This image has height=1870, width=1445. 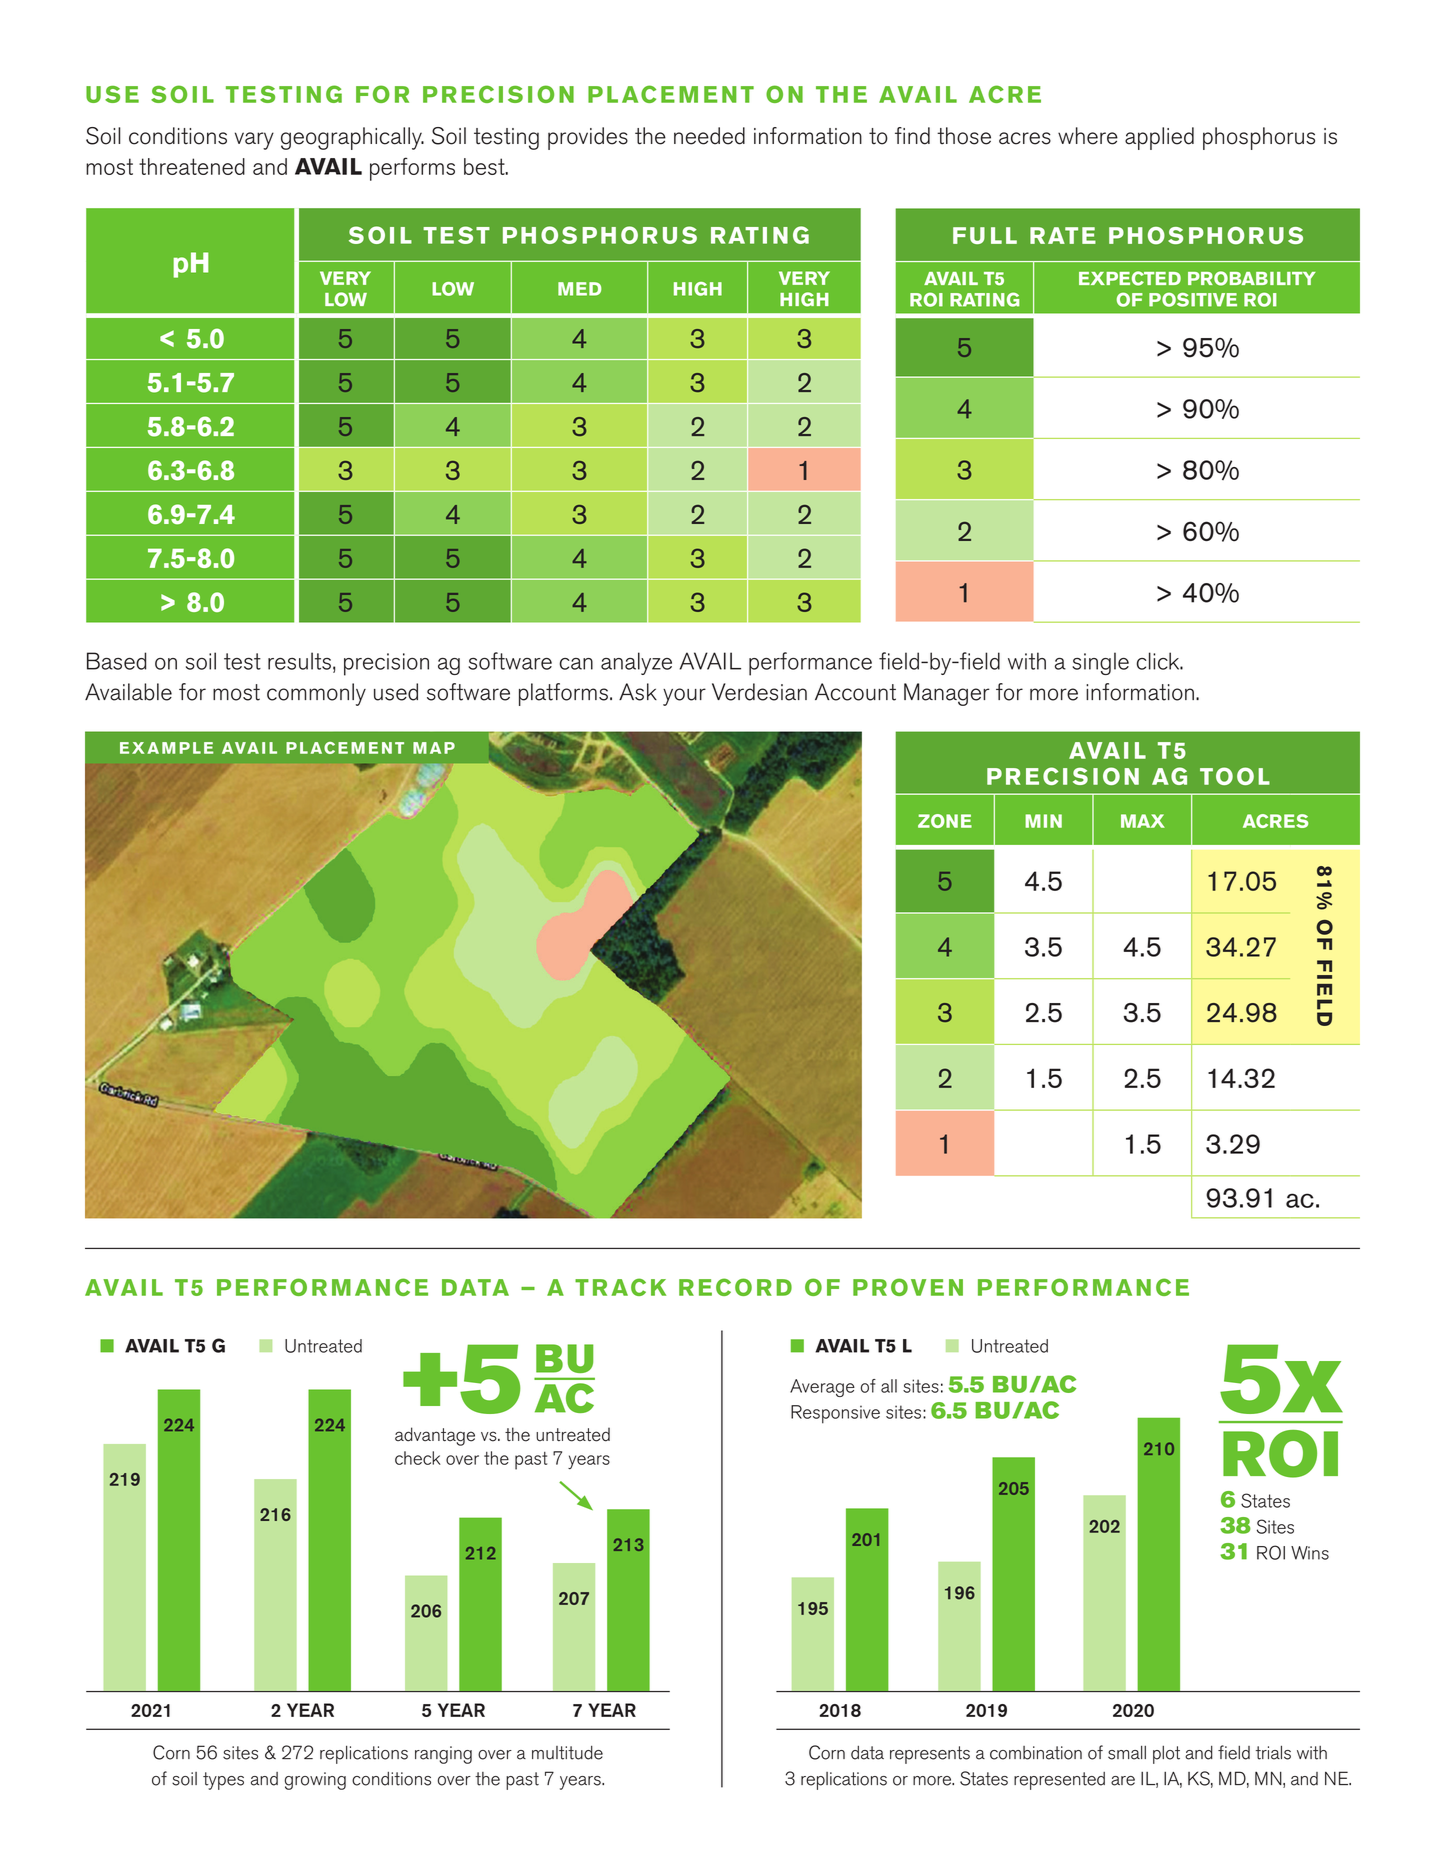 What do you see at coordinates (709, 136) in the image?
I see `needed` at bounding box center [709, 136].
